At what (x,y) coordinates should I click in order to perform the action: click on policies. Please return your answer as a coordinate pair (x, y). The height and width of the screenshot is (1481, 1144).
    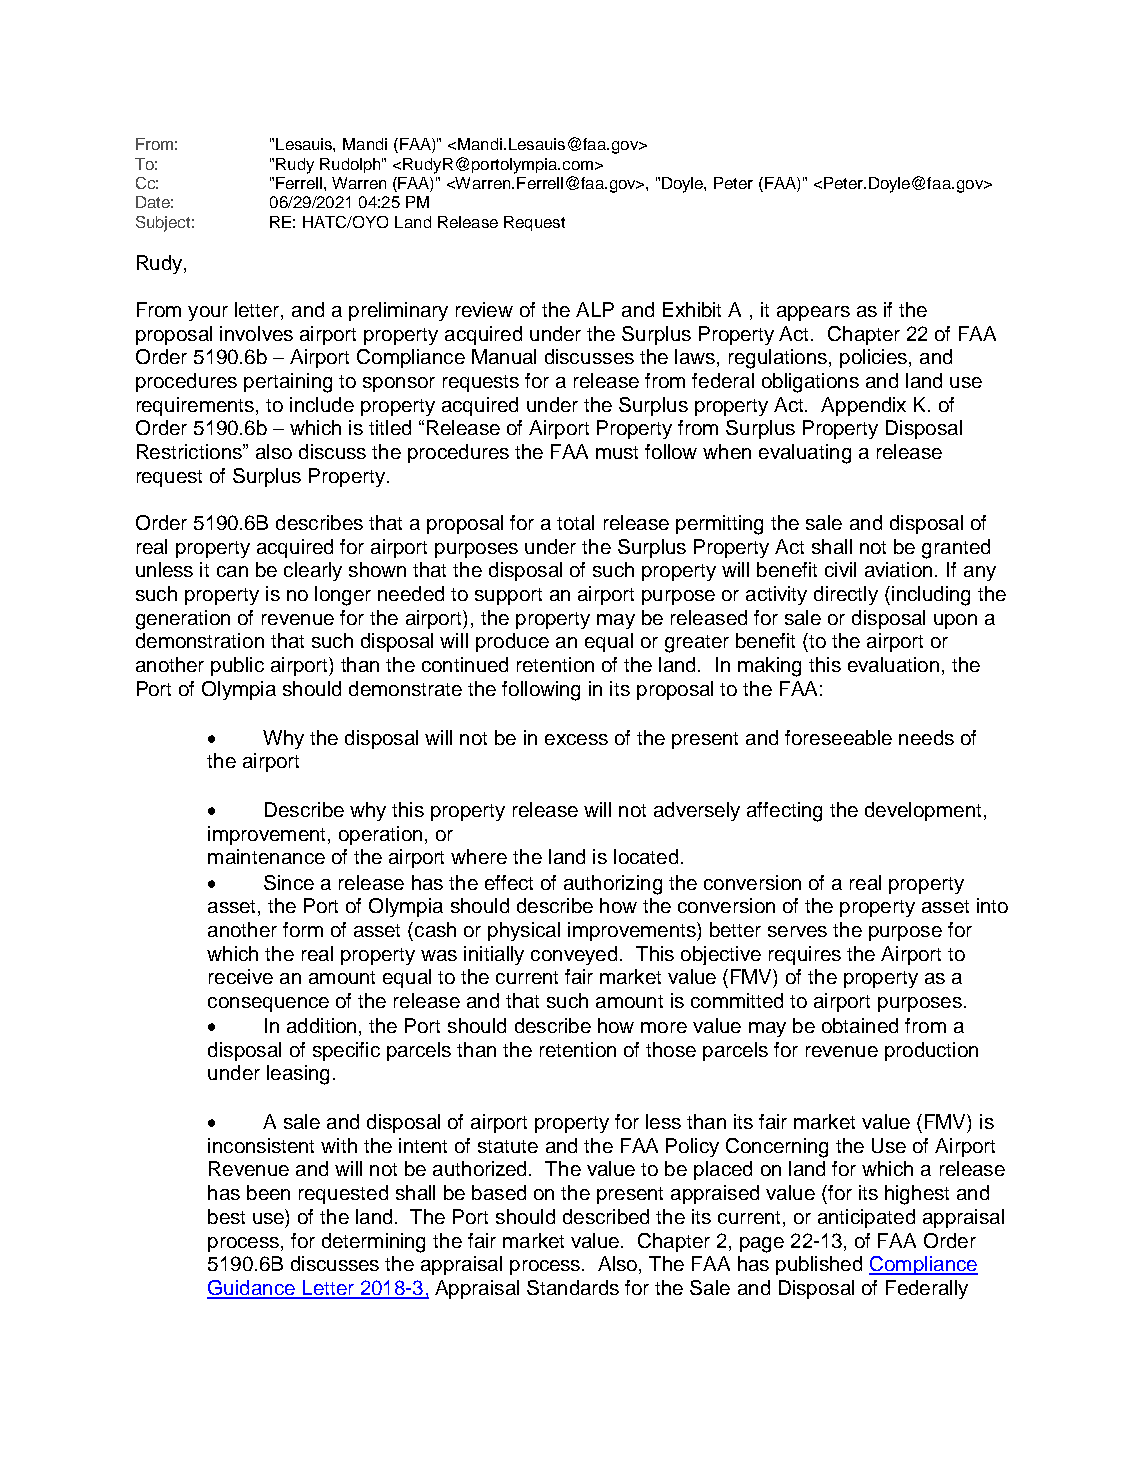
    Looking at the image, I should click on (873, 358).
